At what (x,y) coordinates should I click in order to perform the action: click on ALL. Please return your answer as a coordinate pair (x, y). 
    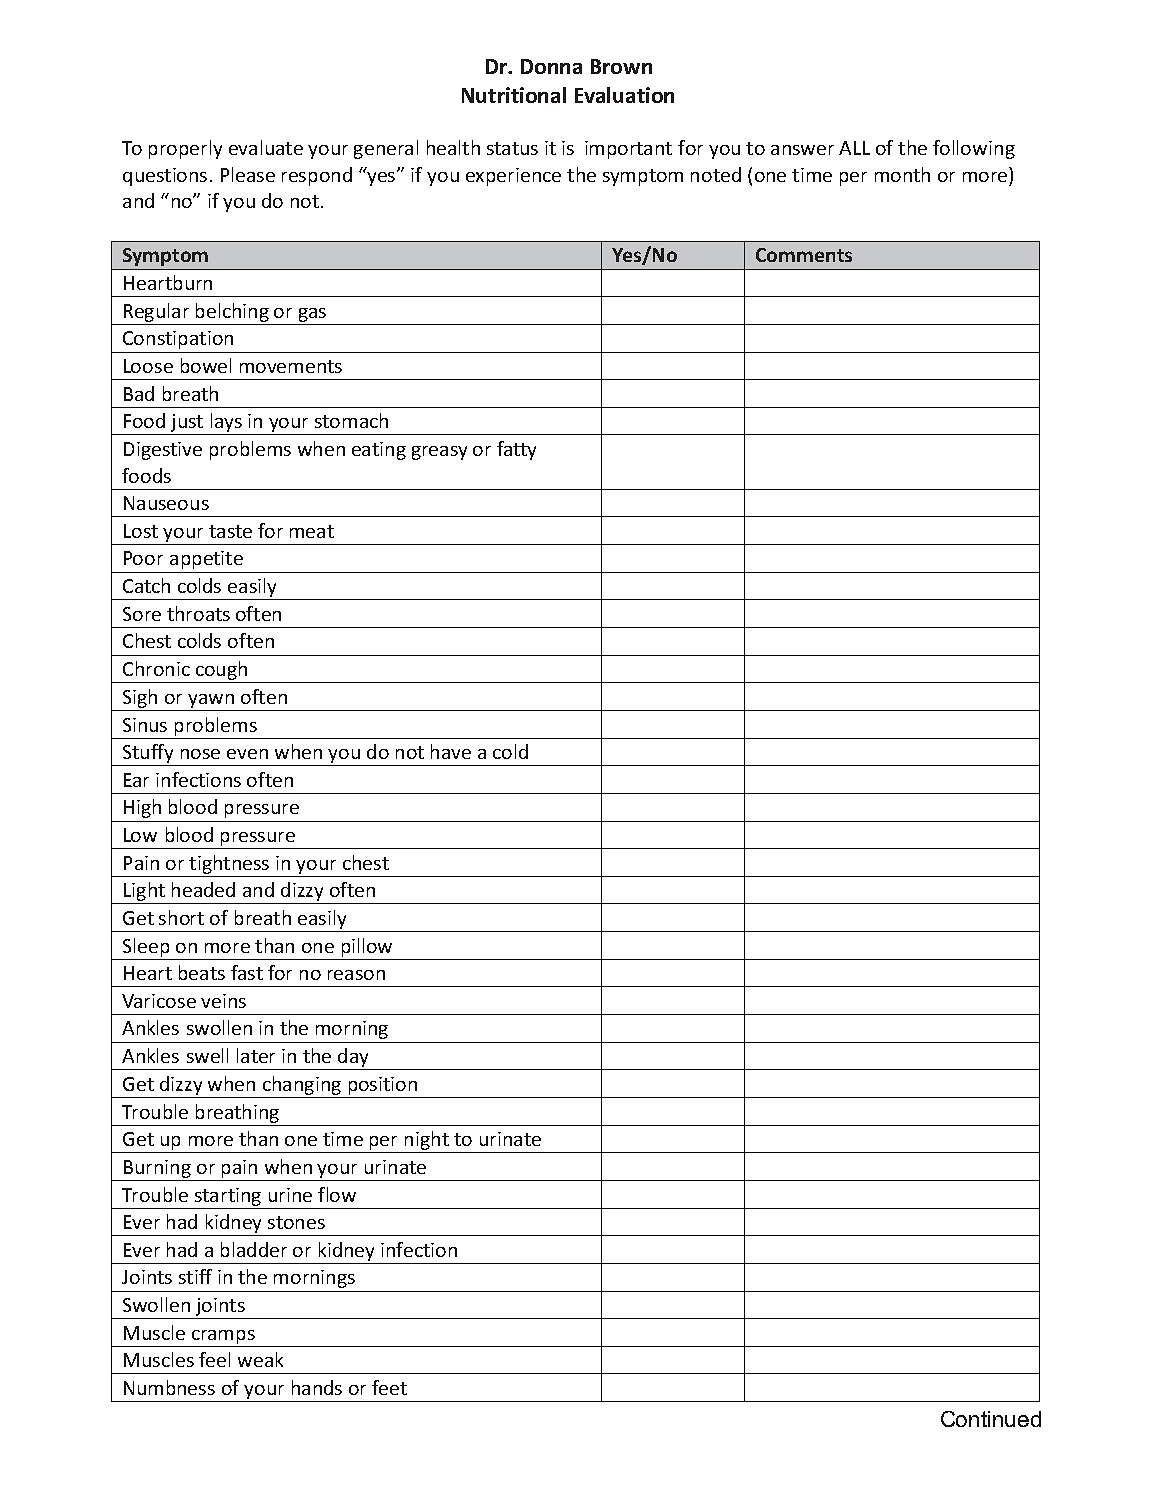
    Looking at the image, I should click on (854, 148).
